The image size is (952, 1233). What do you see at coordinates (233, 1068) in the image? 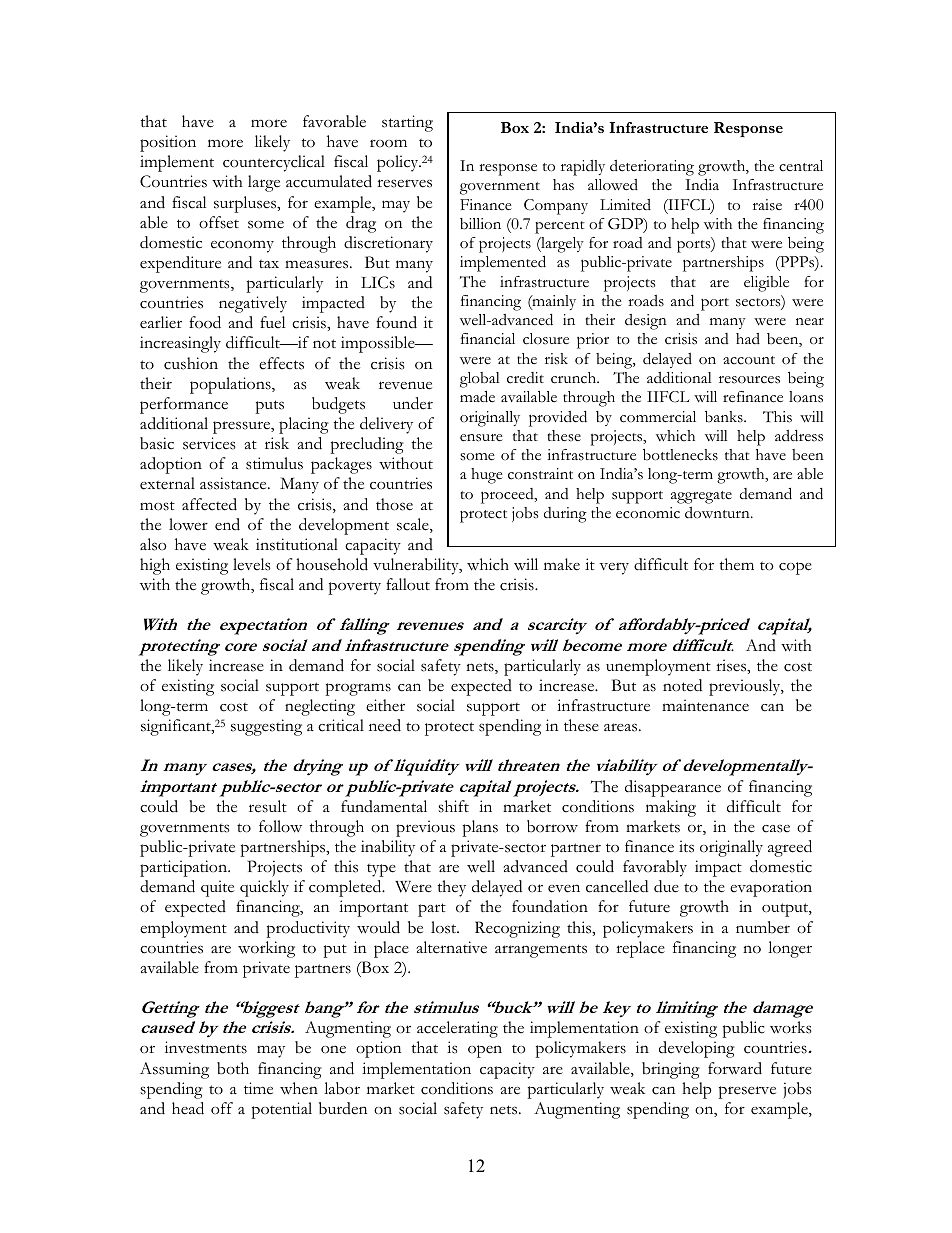
I see `both` at bounding box center [233, 1068].
